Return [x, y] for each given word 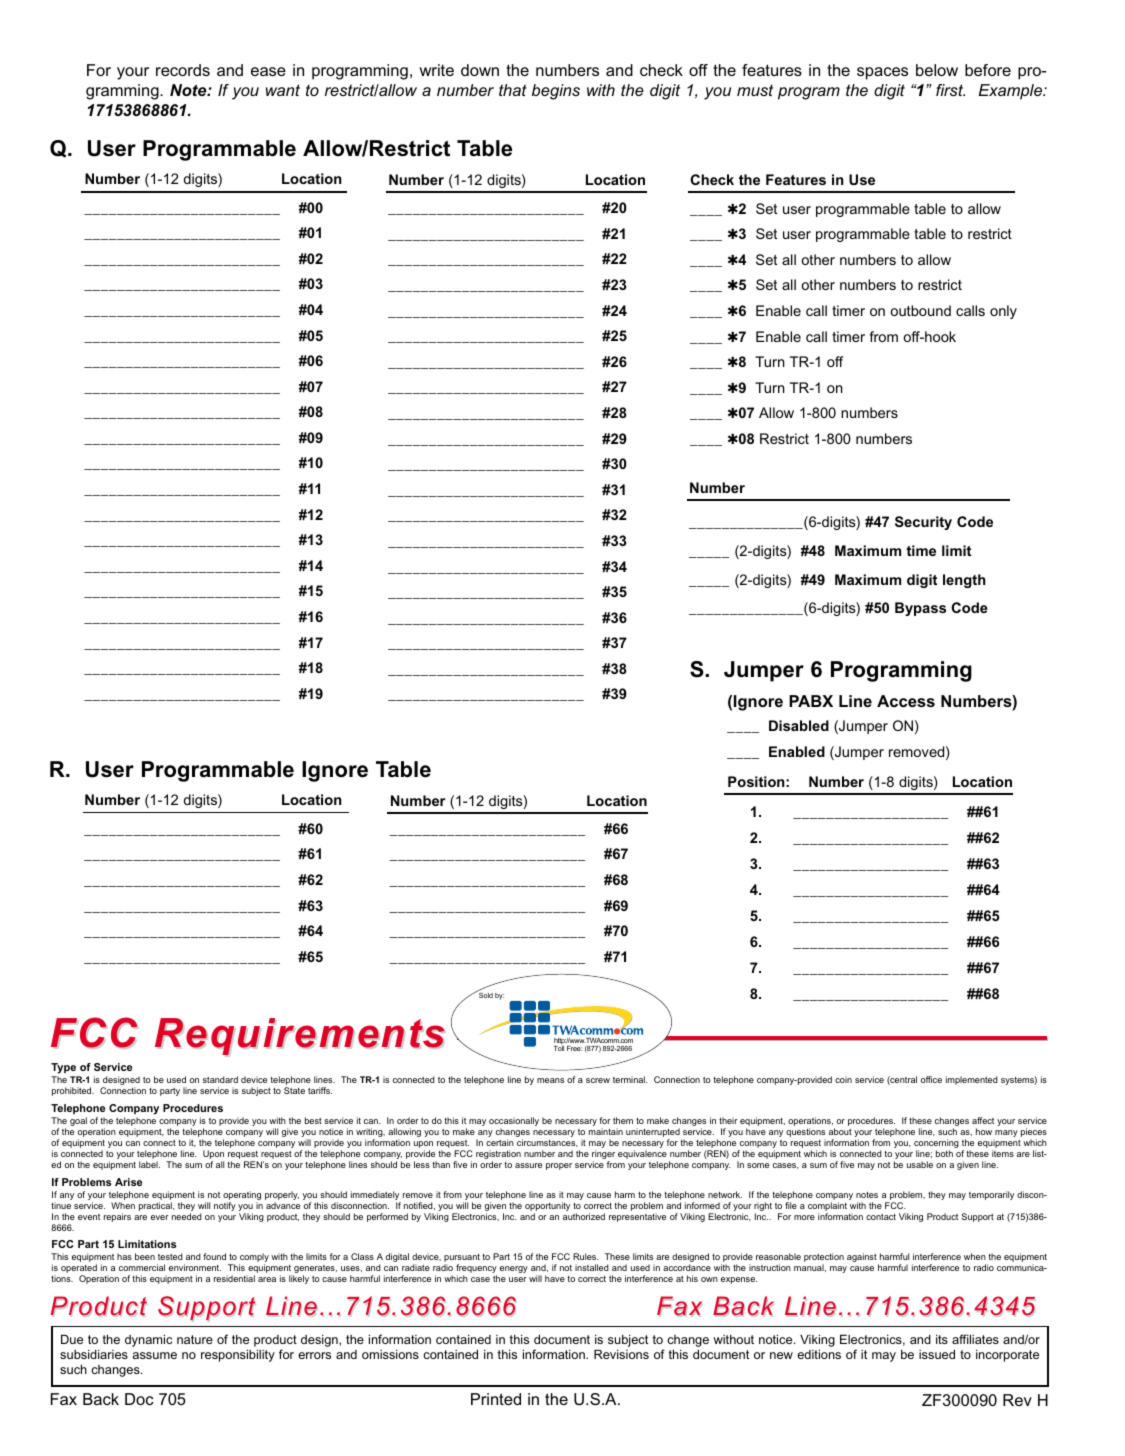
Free [574, 1048]
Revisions [621, 1354]
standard [220, 1079]
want [283, 90]
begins [556, 92]
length [964, 581]
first [950, 90]
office [931, 1079]
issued [937, 1354]
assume [155, 1355]
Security [923, 523]
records [183, 70]
